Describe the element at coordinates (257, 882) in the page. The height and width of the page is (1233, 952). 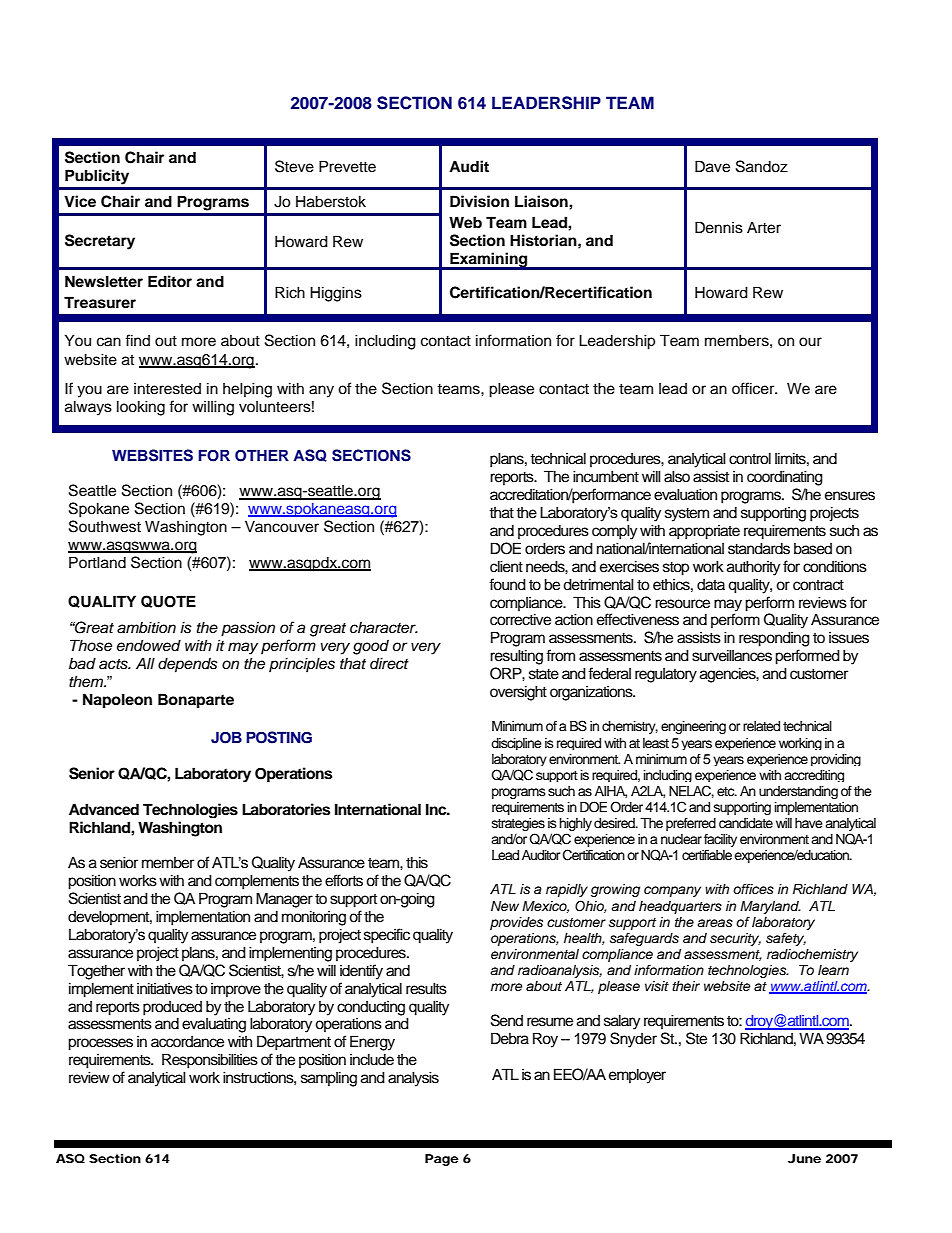
I see `complements` at that location.
